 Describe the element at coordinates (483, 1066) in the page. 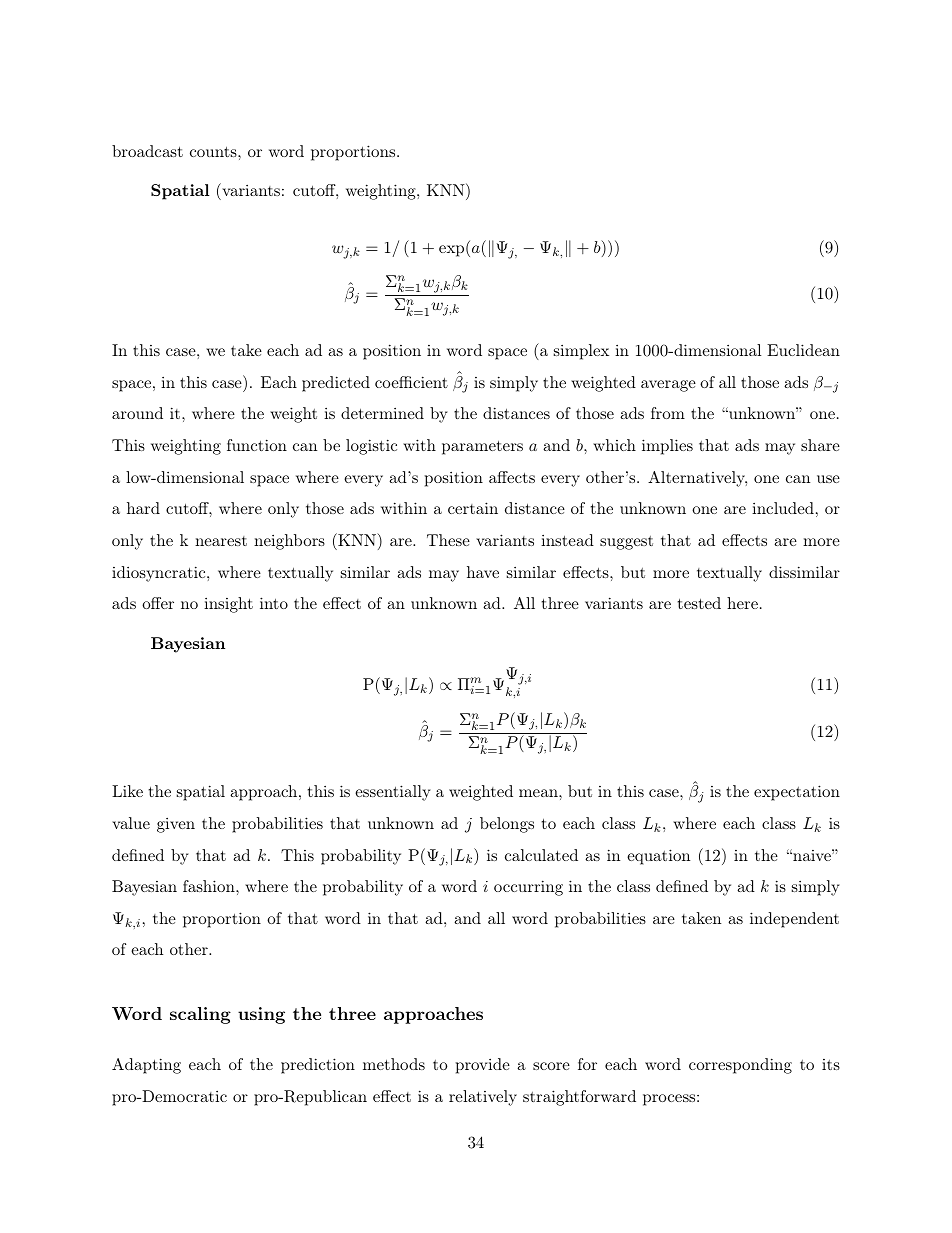

I see `provide` at that location.
